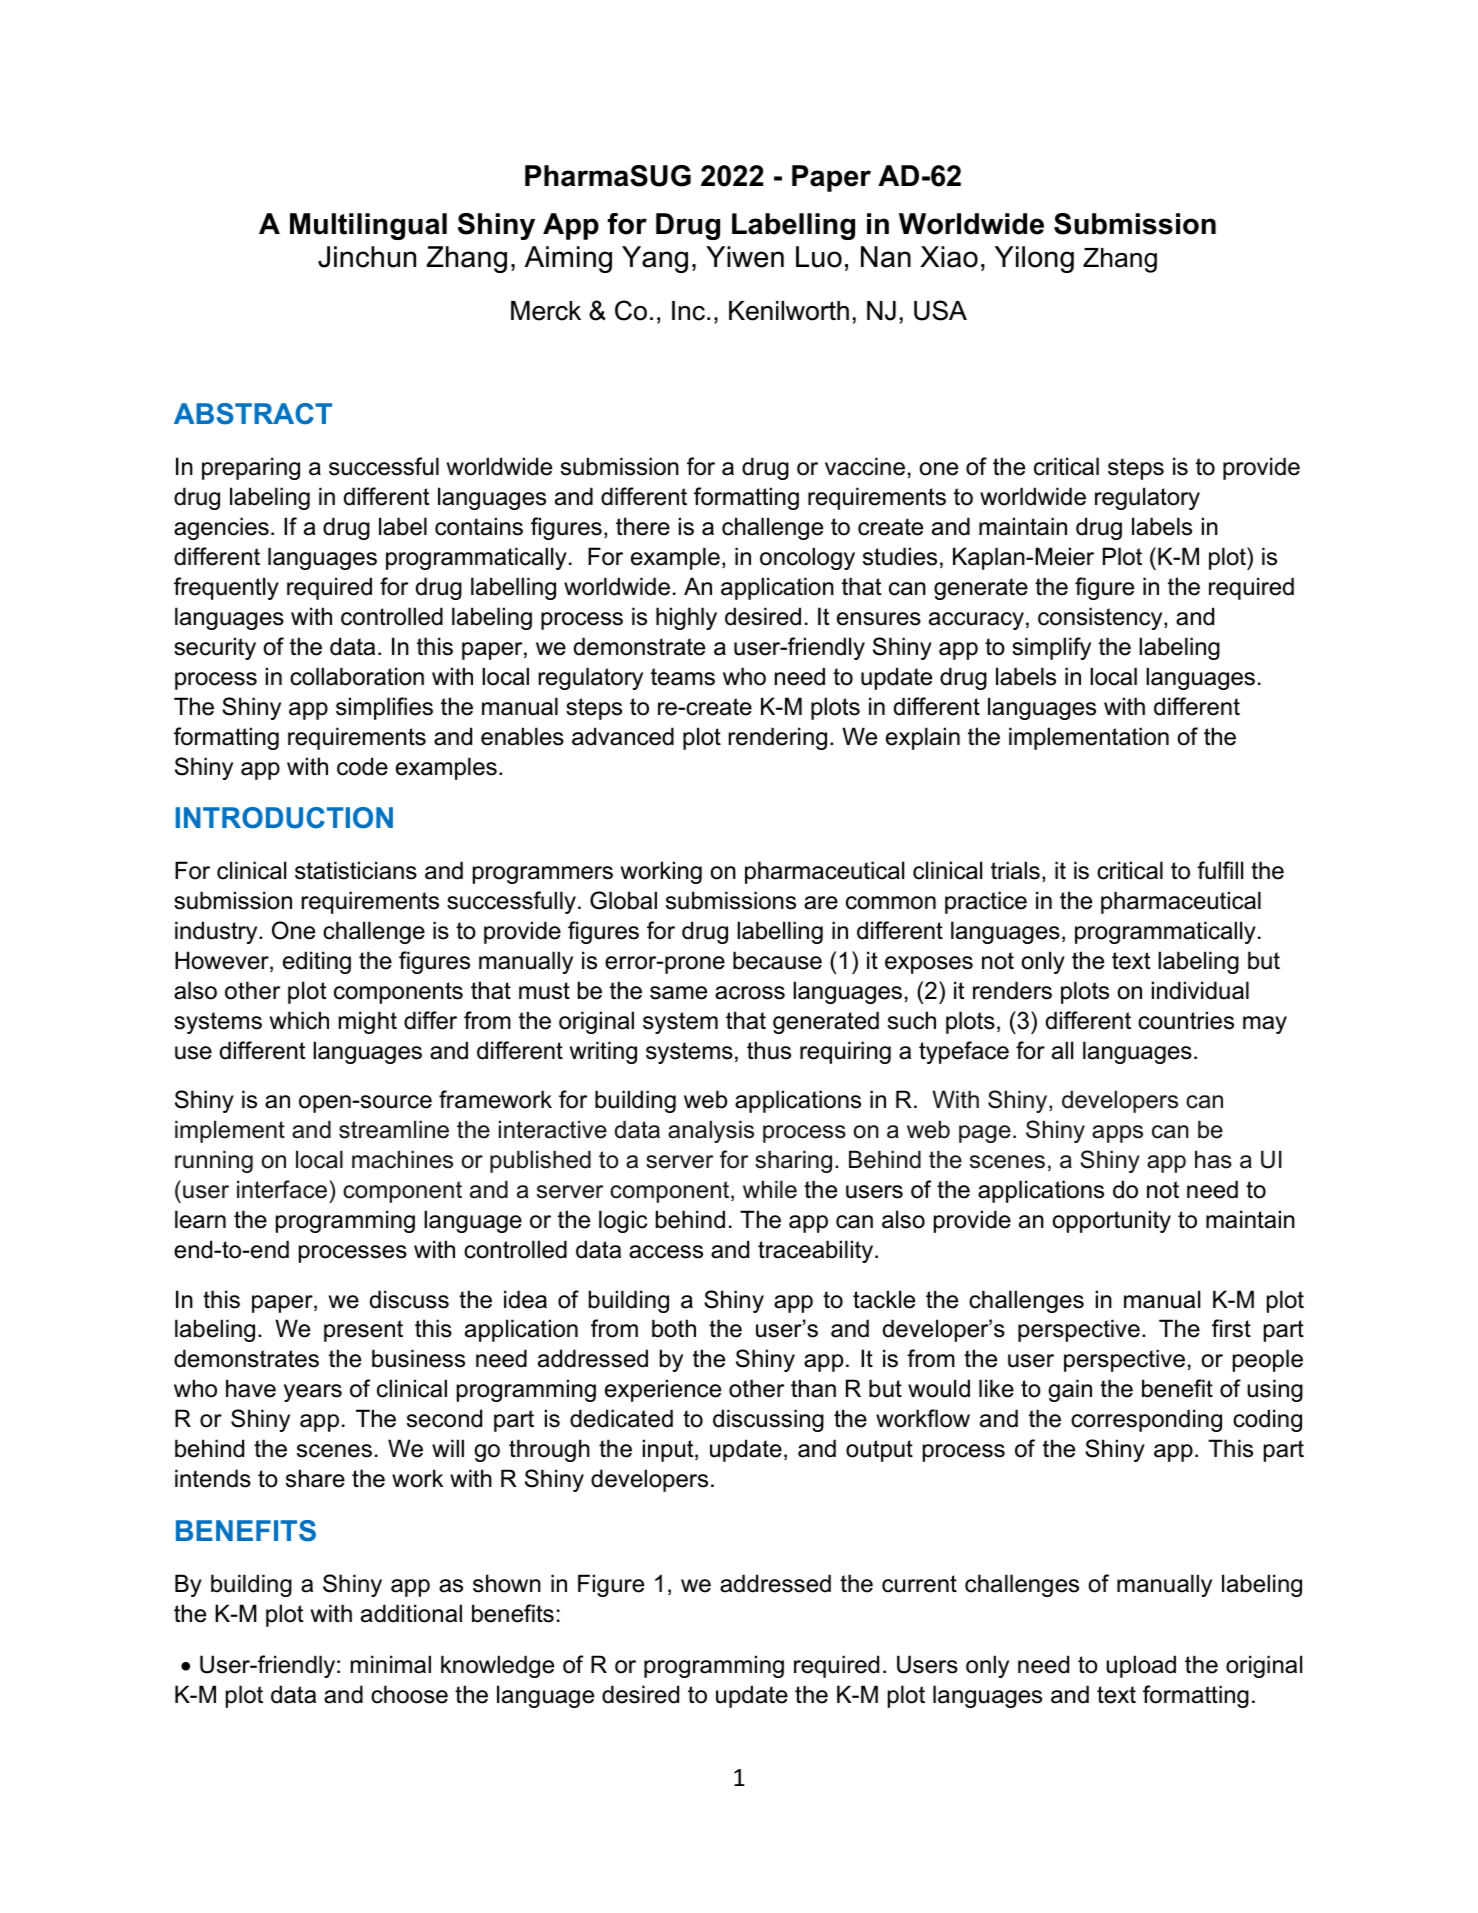 This page has width=1478, height=1913. What do you see at coordinates (368, 226) in the page?
I see `Multilingual` at bounding box center [368, 226].
